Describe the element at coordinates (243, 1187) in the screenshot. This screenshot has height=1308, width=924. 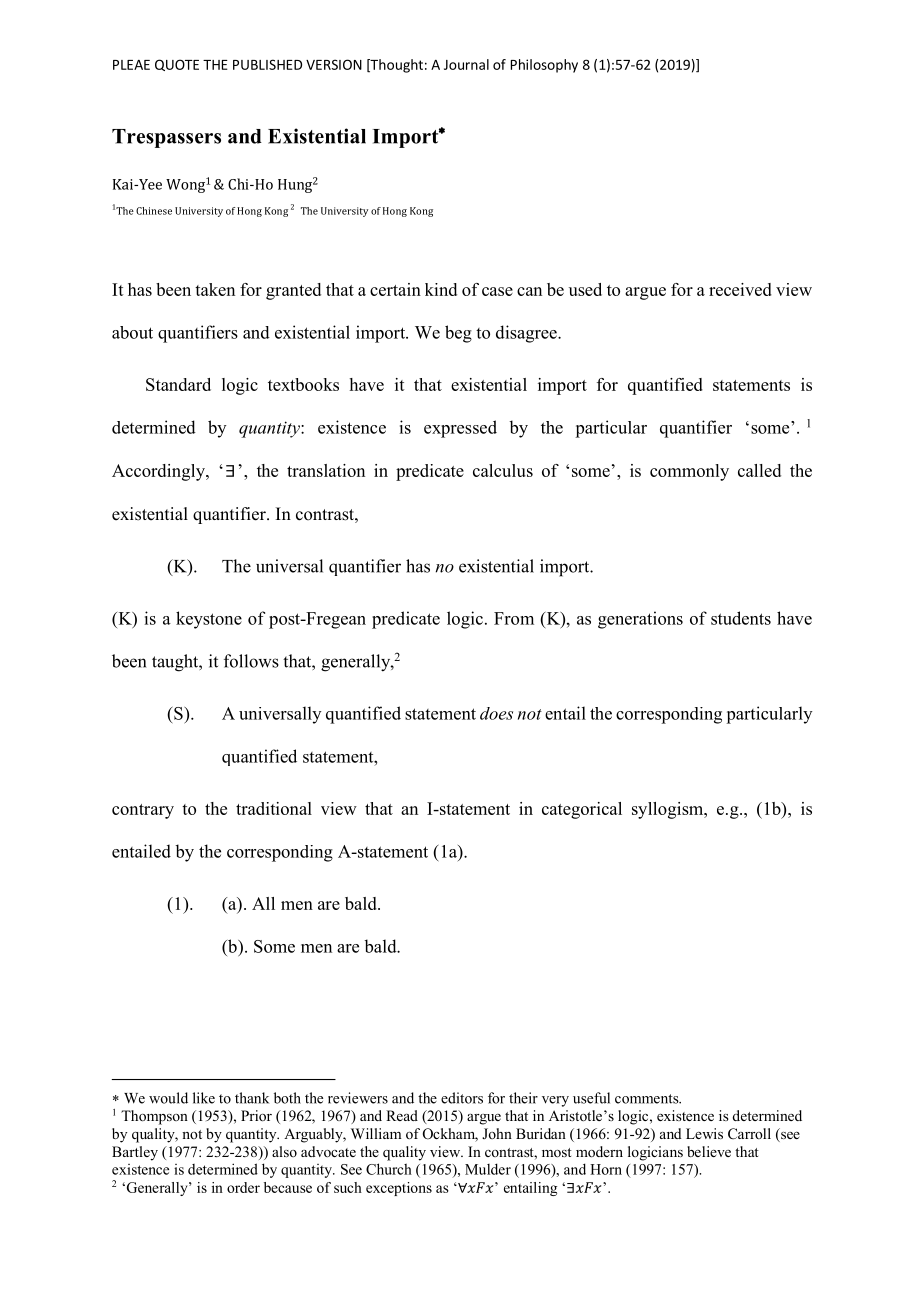
I see `order` at that location.
